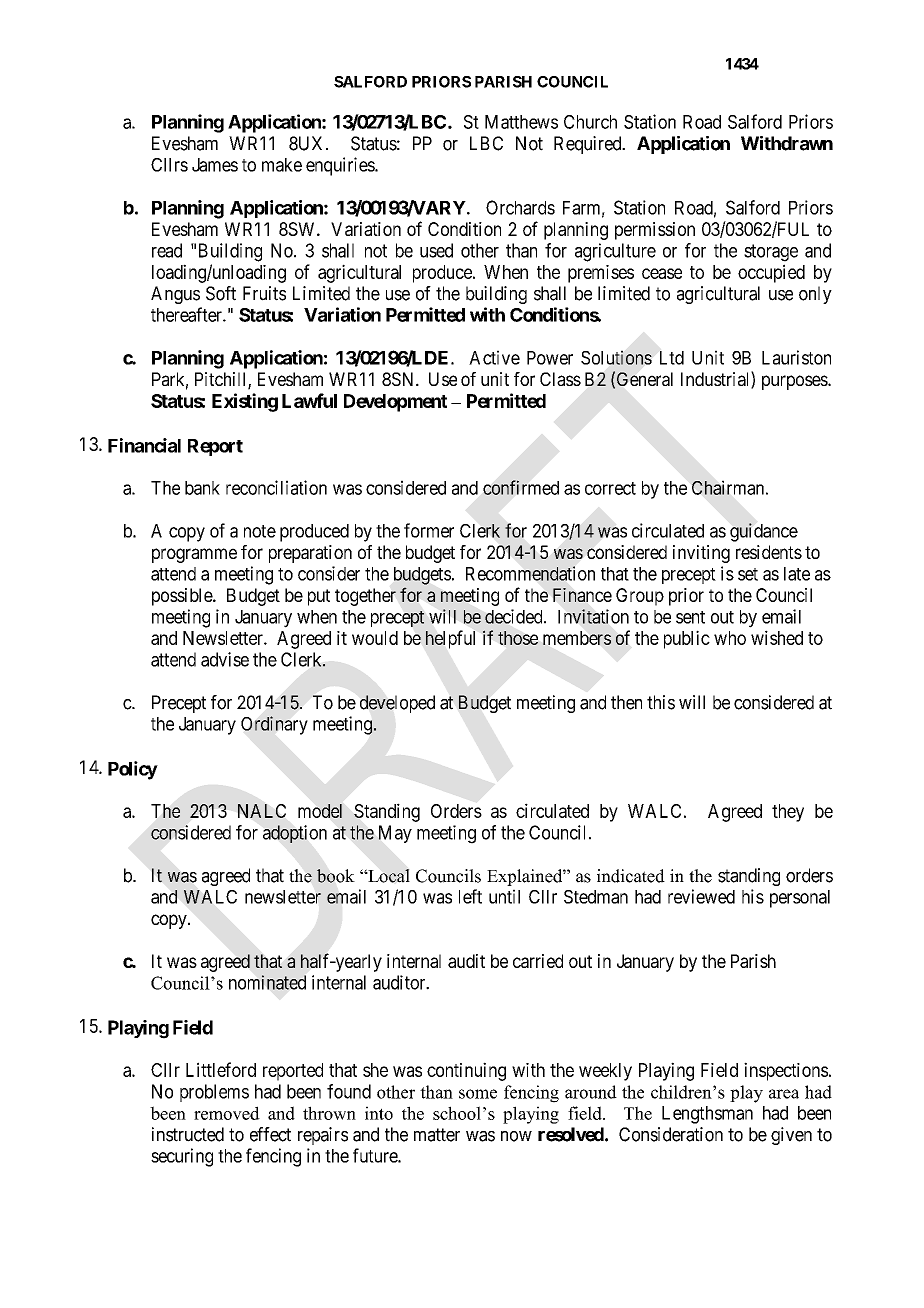 The image size is (924, 1308). What do you see at coordinates (395, 834) in the document?
I see `May` at bounding box center [395, 834].
